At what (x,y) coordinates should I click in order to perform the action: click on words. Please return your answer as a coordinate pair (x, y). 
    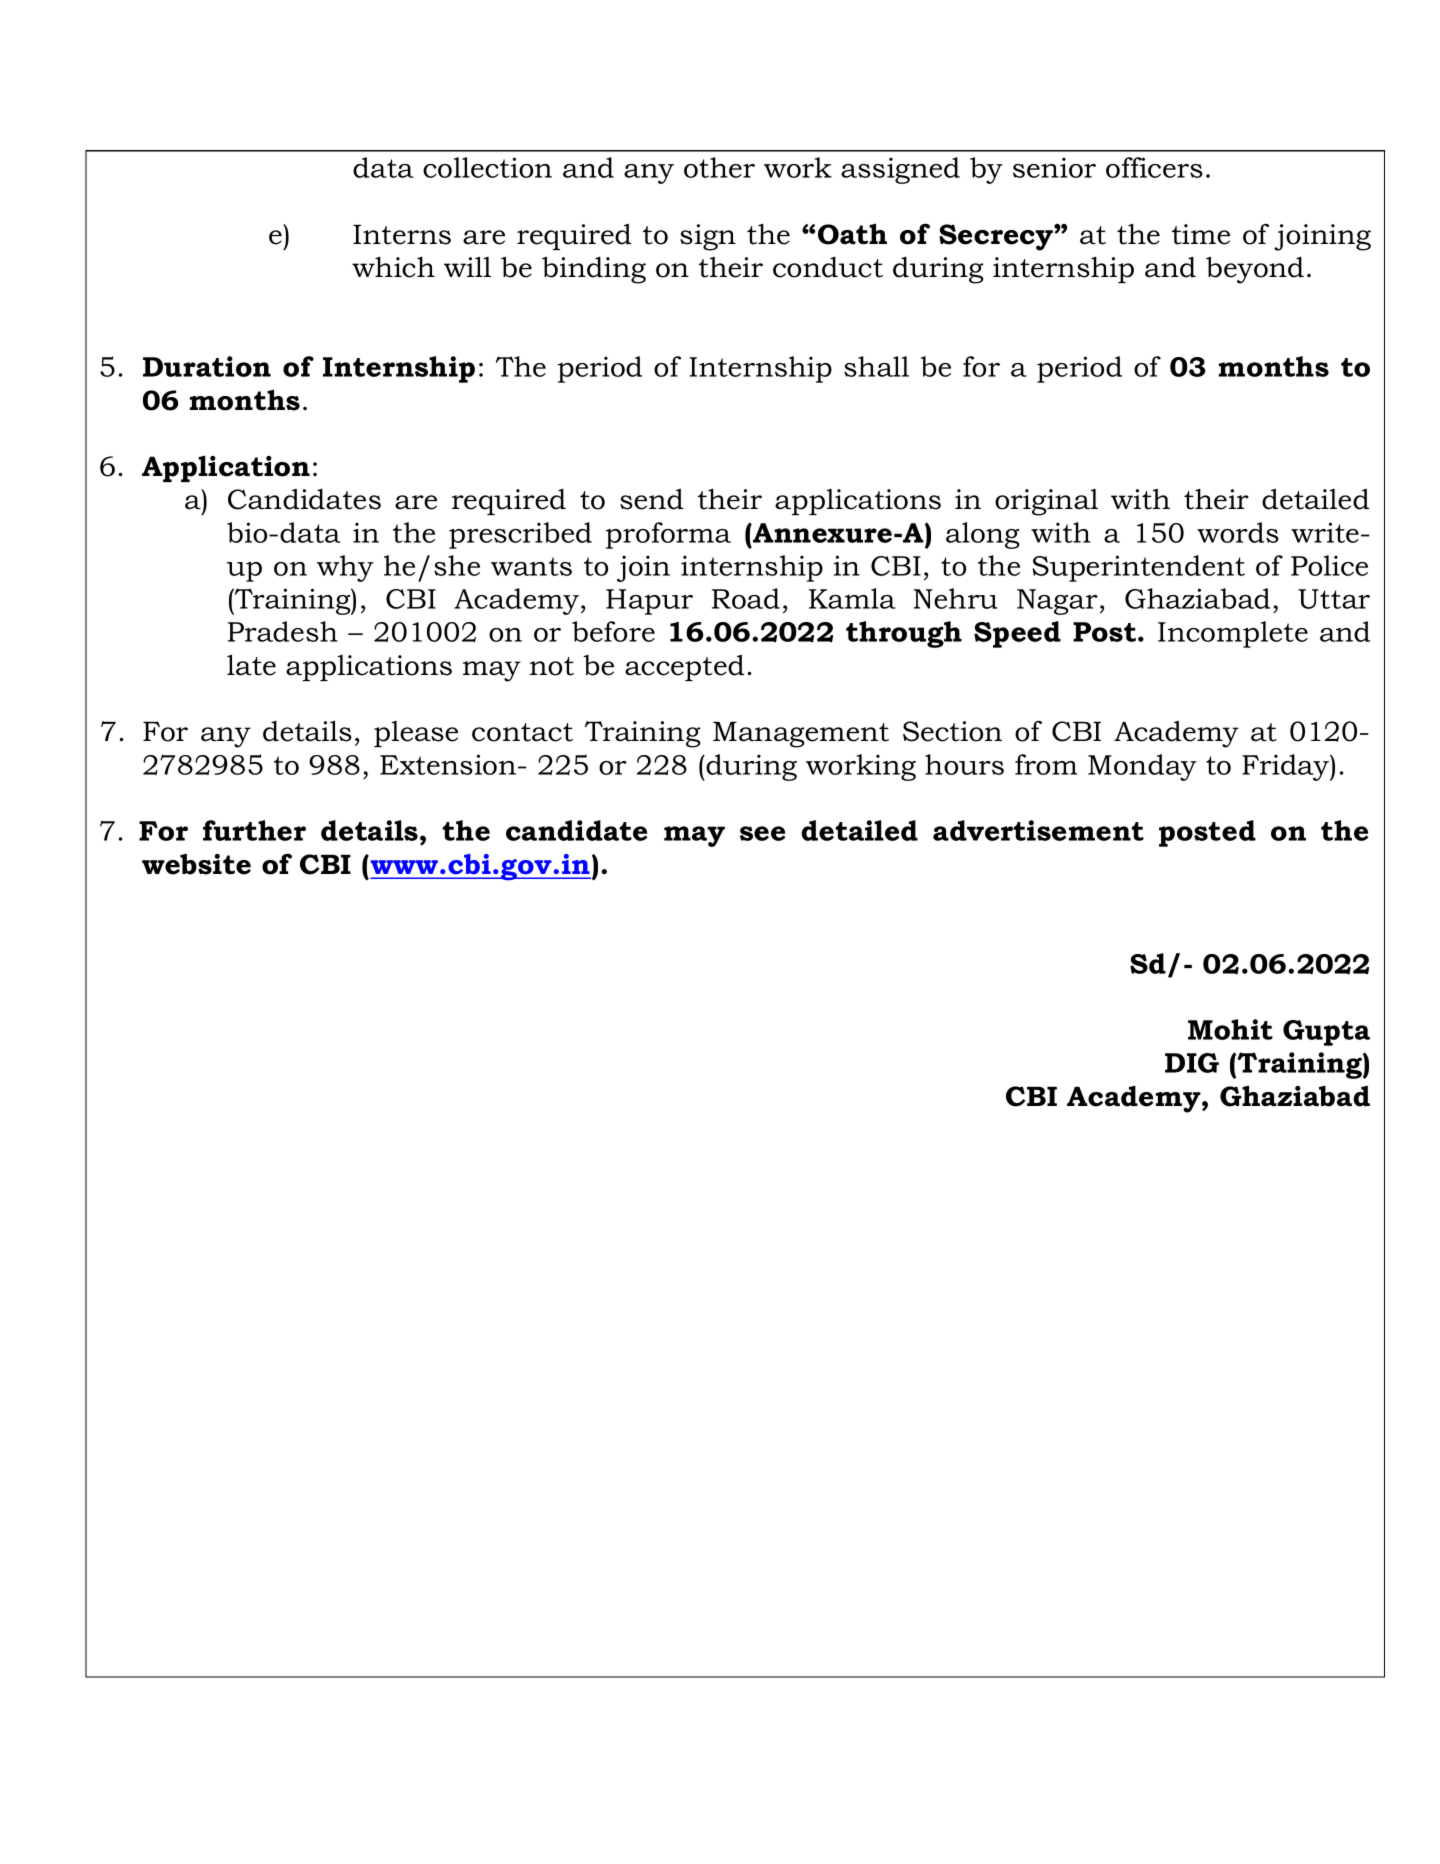
    Looking at the image, I should click on (1238, 532).
